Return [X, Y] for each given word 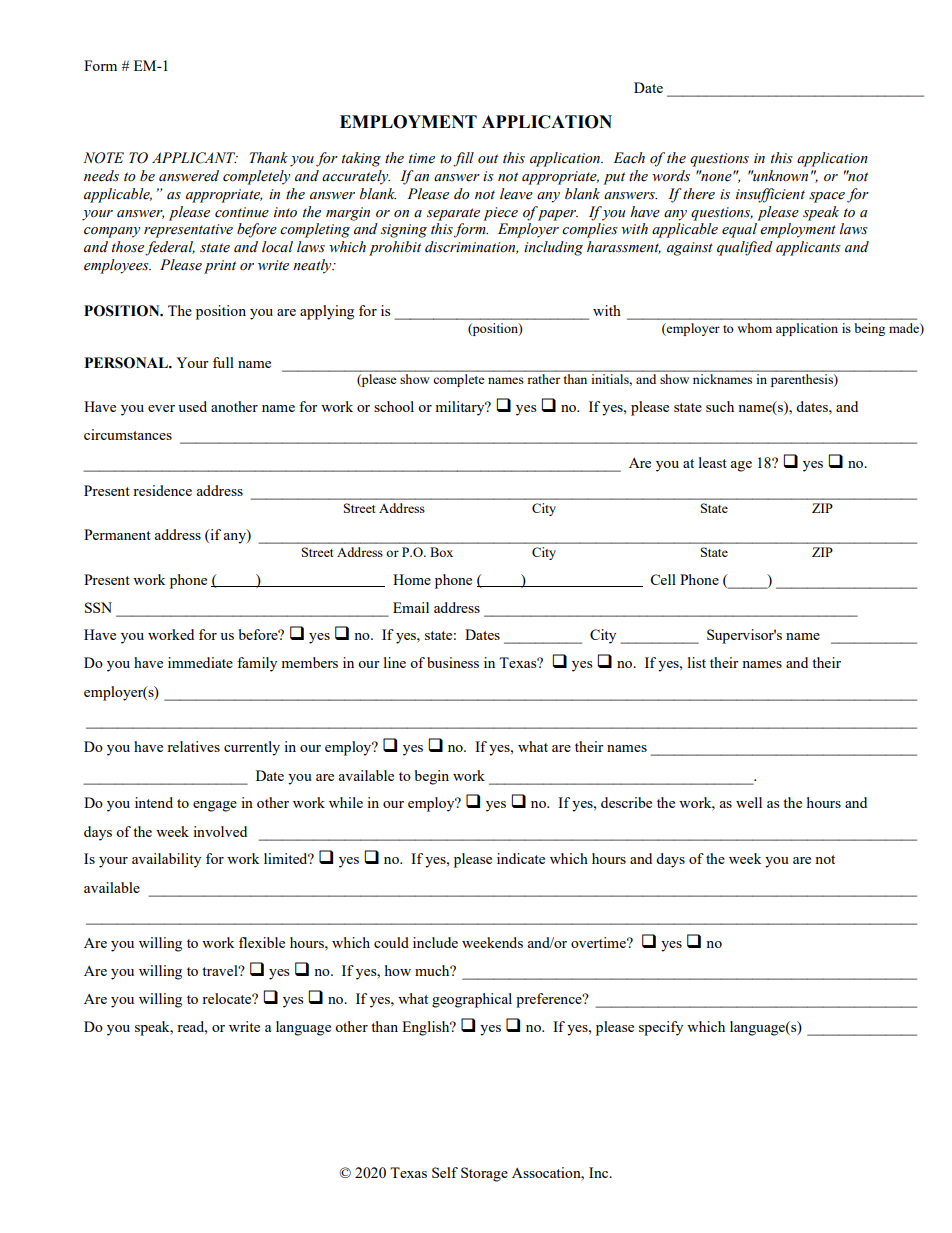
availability [166, 860]
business [453, 662]
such [720, 406]
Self [445, 1172]
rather [544, 379]
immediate [200, 662]
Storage [484, 1174]
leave [516, 194]
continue [242, 212]
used [192, 406]
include [435, 942]
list [697, 662]
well [749, 802]
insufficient [770, 195]
